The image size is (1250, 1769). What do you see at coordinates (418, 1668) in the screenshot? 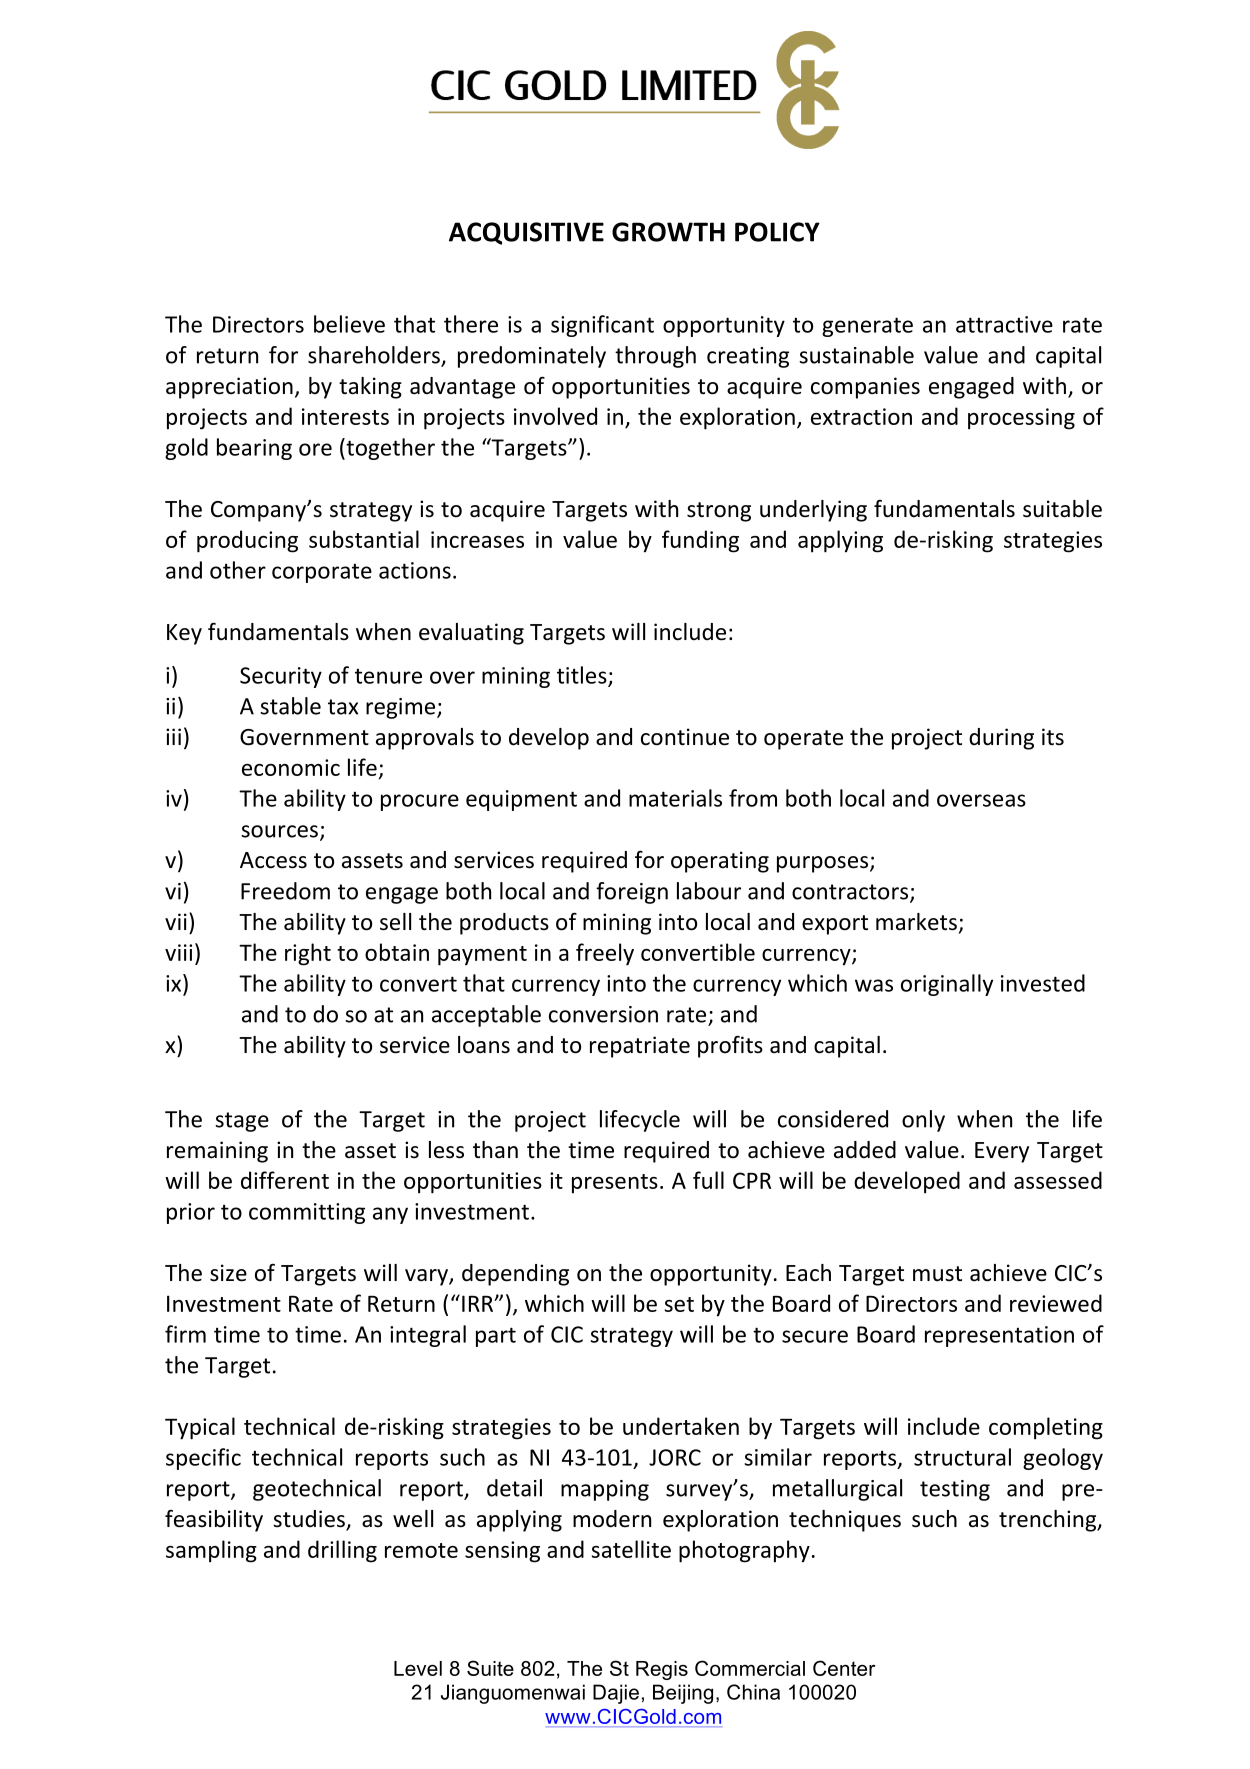
I see `Level` at bounding box center [418, 1668].
